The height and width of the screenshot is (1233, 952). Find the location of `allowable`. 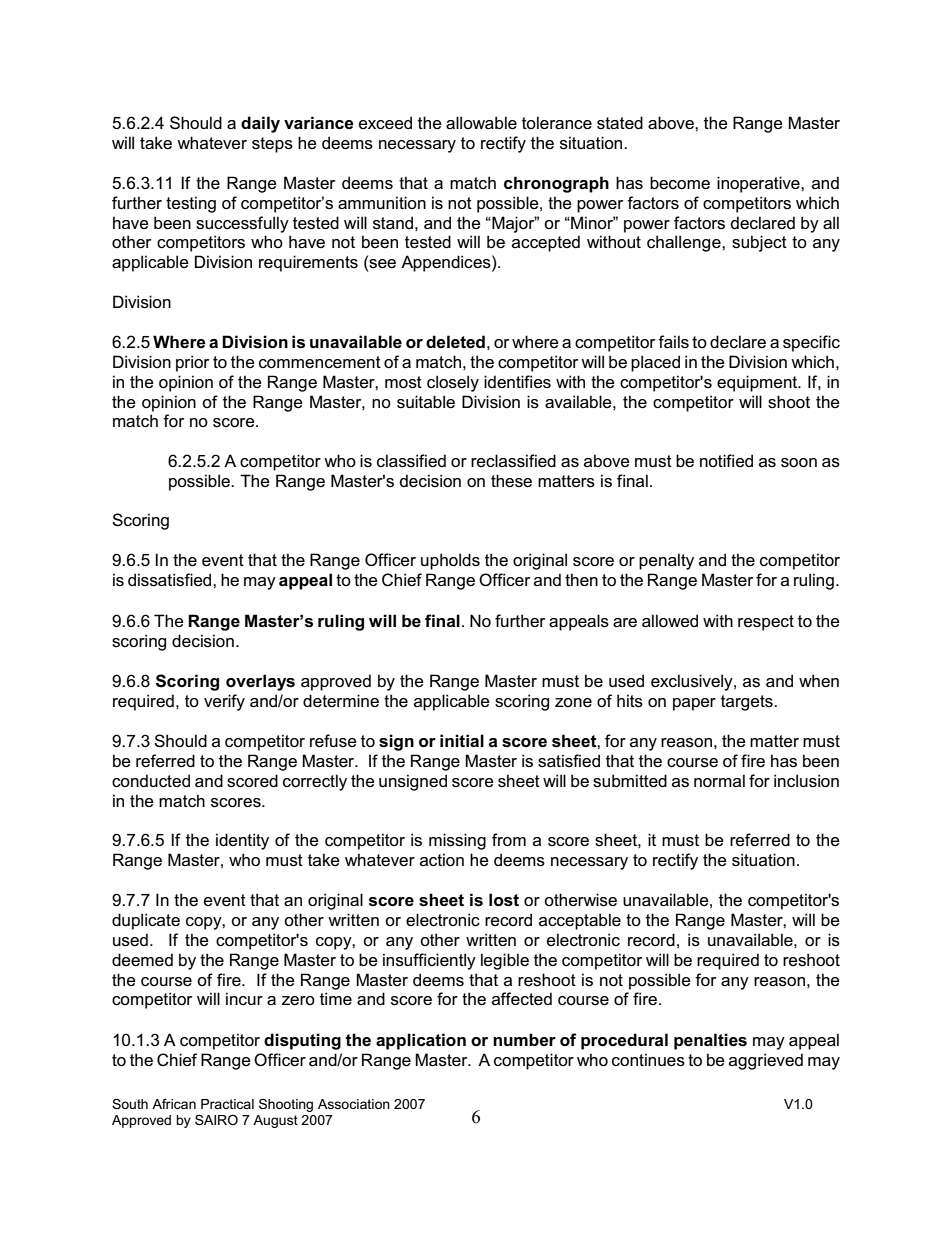

allowable is located at coordinates (481, 123).
